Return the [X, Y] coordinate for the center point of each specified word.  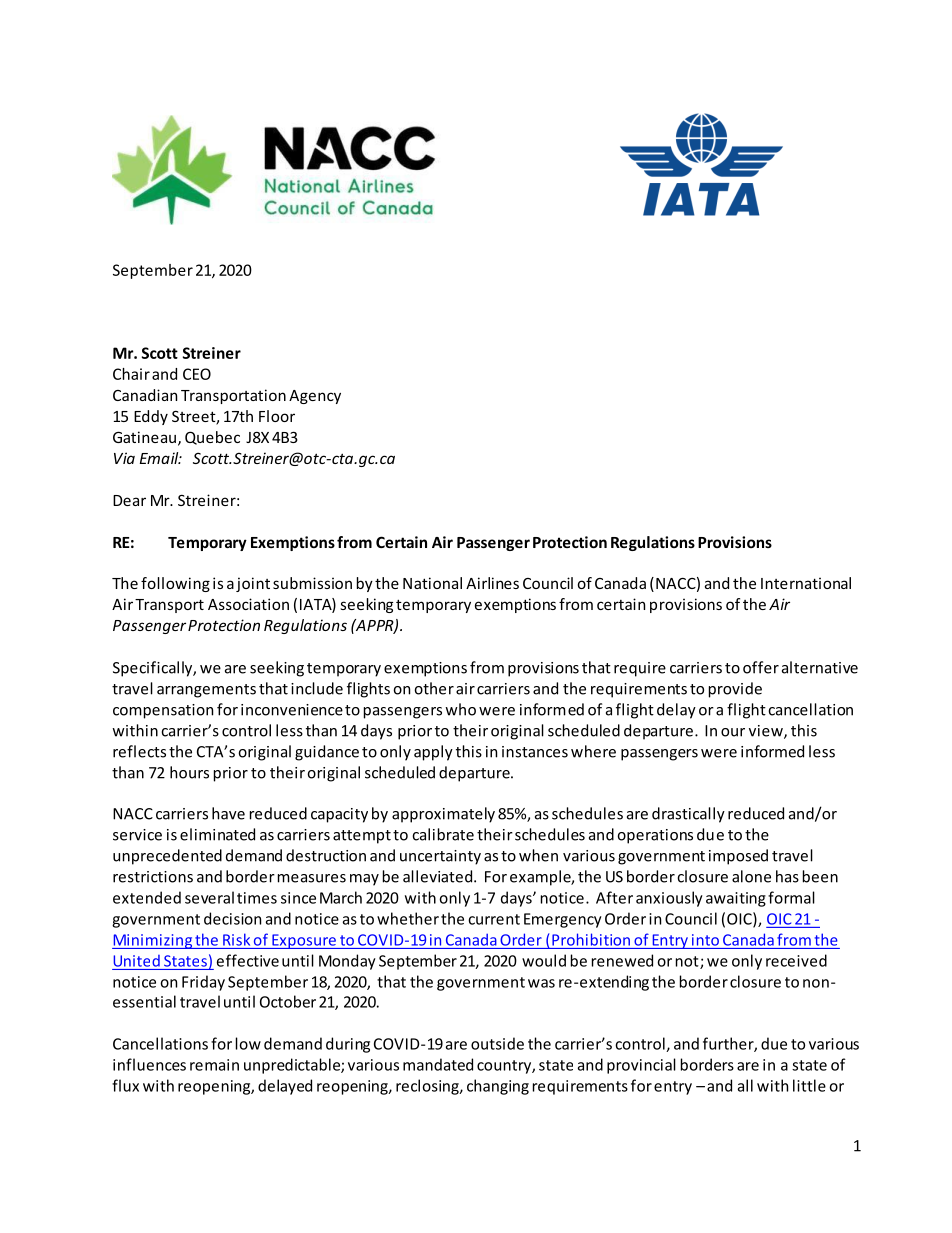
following [175, 584]
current [494, 919]
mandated [438, 1064]
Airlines [492, 583]
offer [761, 667]
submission [312, 583]
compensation [163, 711]
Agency [315, 397]
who [460, 709]
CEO [197, 374]
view [767, 732]
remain [214, 1065]
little [809, 1085]
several [209, 897]
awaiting [736, 899]
